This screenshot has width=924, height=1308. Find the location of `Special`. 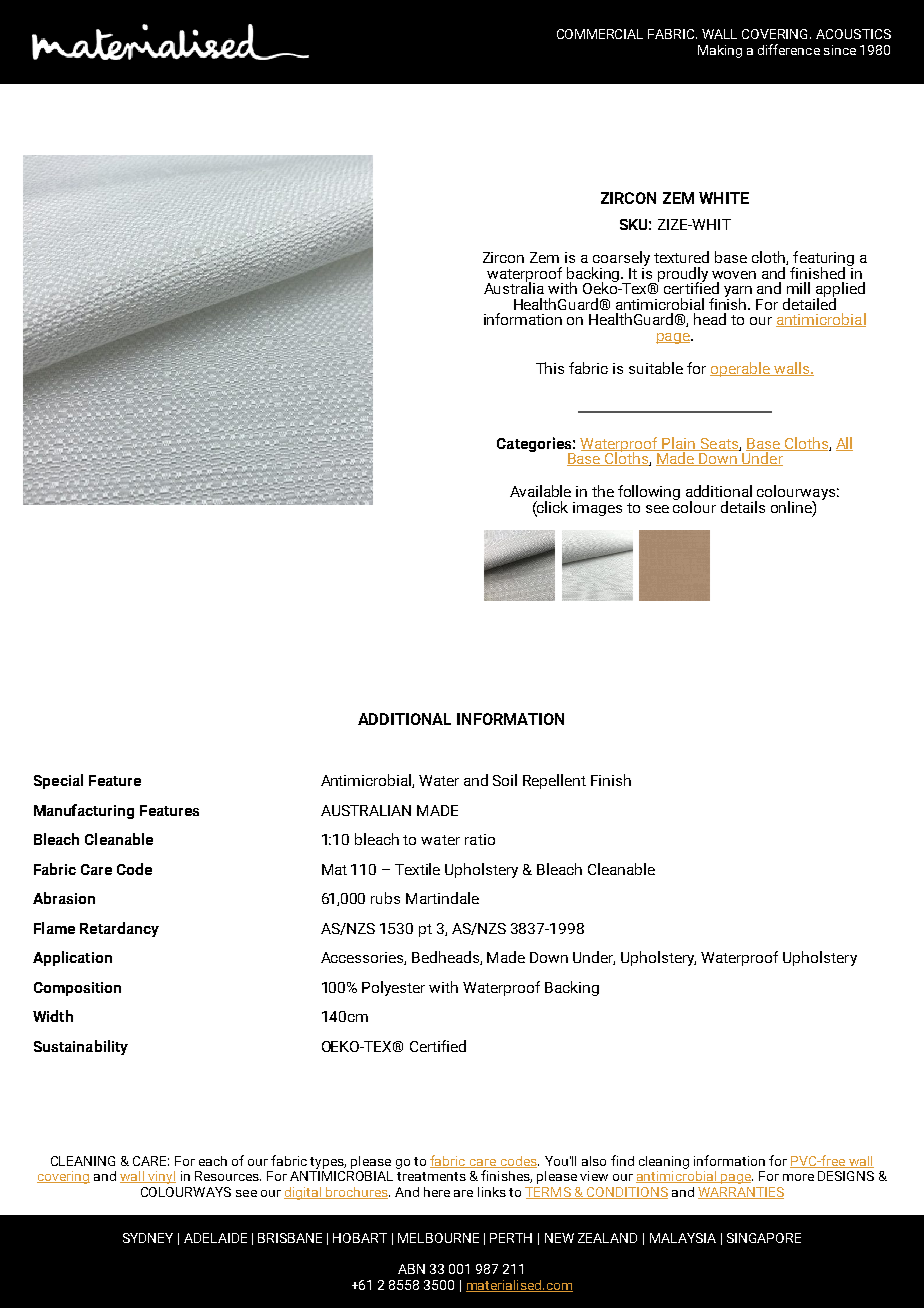

Special is located at coordinates (58, 781).
